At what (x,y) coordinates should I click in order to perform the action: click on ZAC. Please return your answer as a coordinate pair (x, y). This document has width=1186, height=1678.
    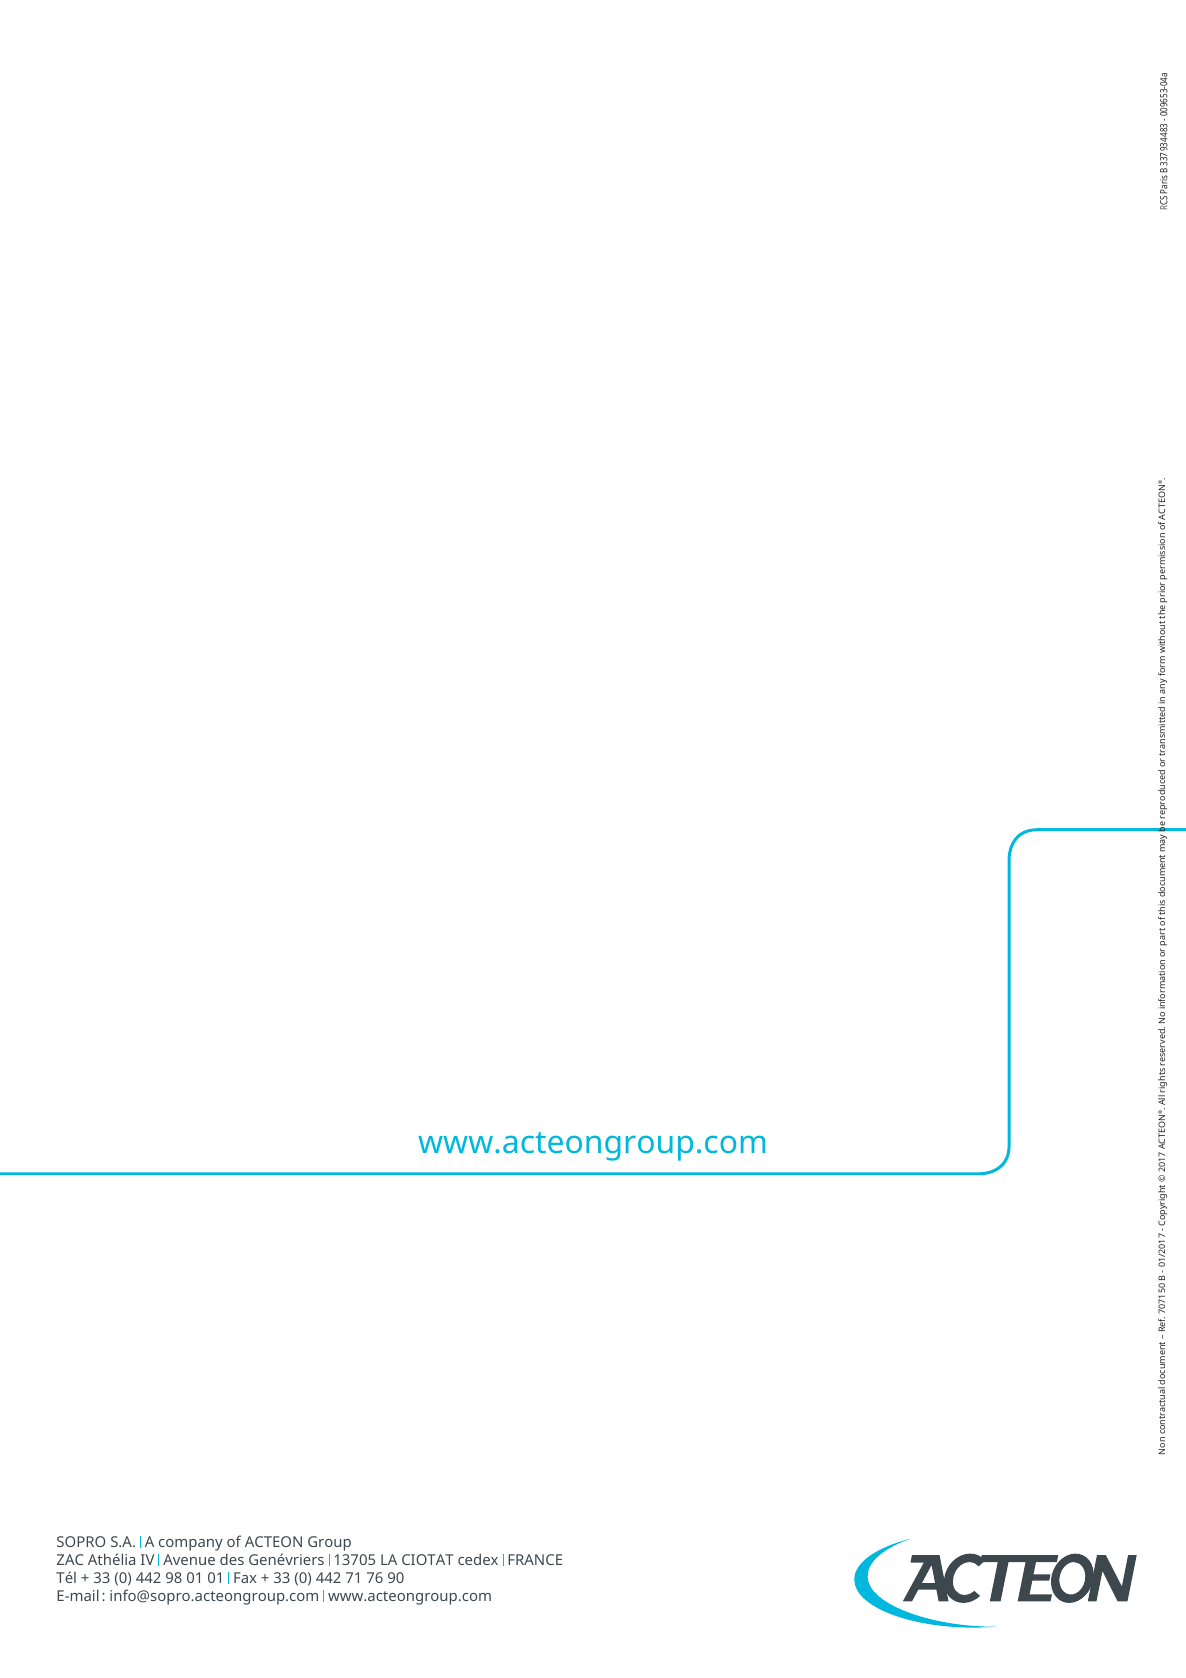
    Looking at the image, I should click on (70, 1559).
